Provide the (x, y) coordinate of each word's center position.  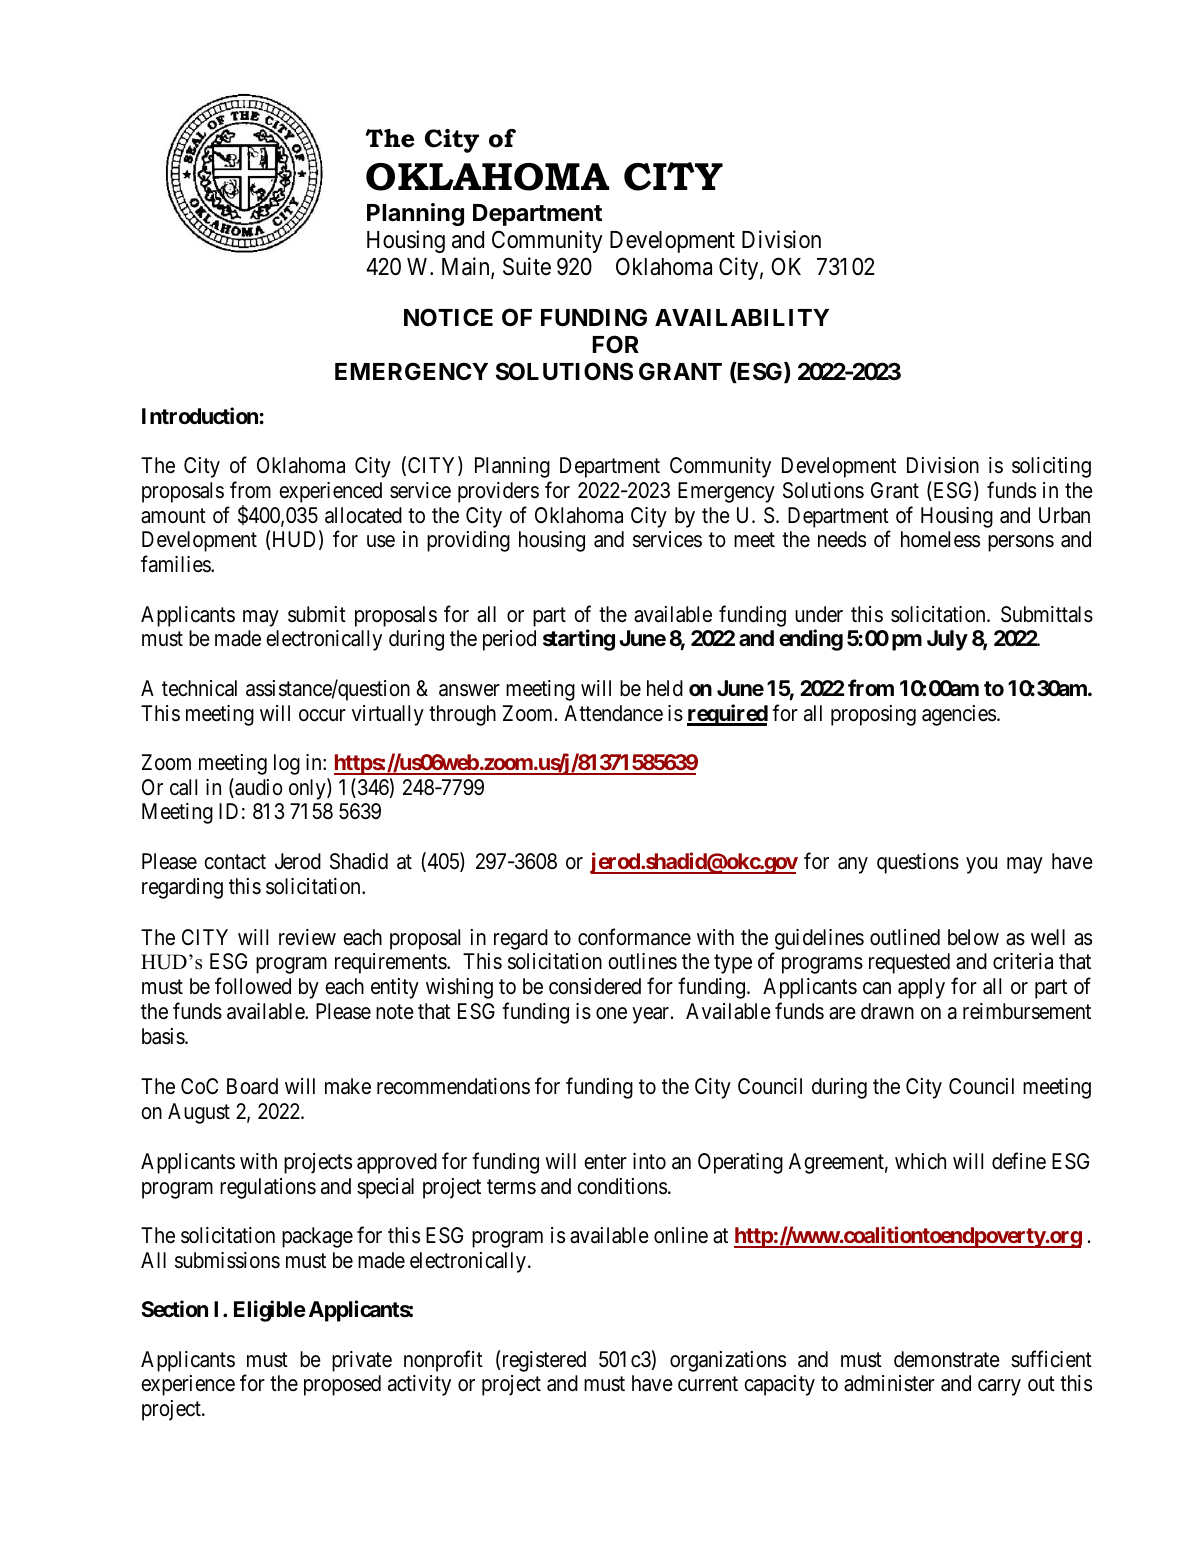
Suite (527, 266)
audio (258, 788)
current (708, 1384)
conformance (634, 937)
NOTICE (448, 317)
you (981, 865)
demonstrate (947, 1359)
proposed (342, 1385)
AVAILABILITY (742, 317)
